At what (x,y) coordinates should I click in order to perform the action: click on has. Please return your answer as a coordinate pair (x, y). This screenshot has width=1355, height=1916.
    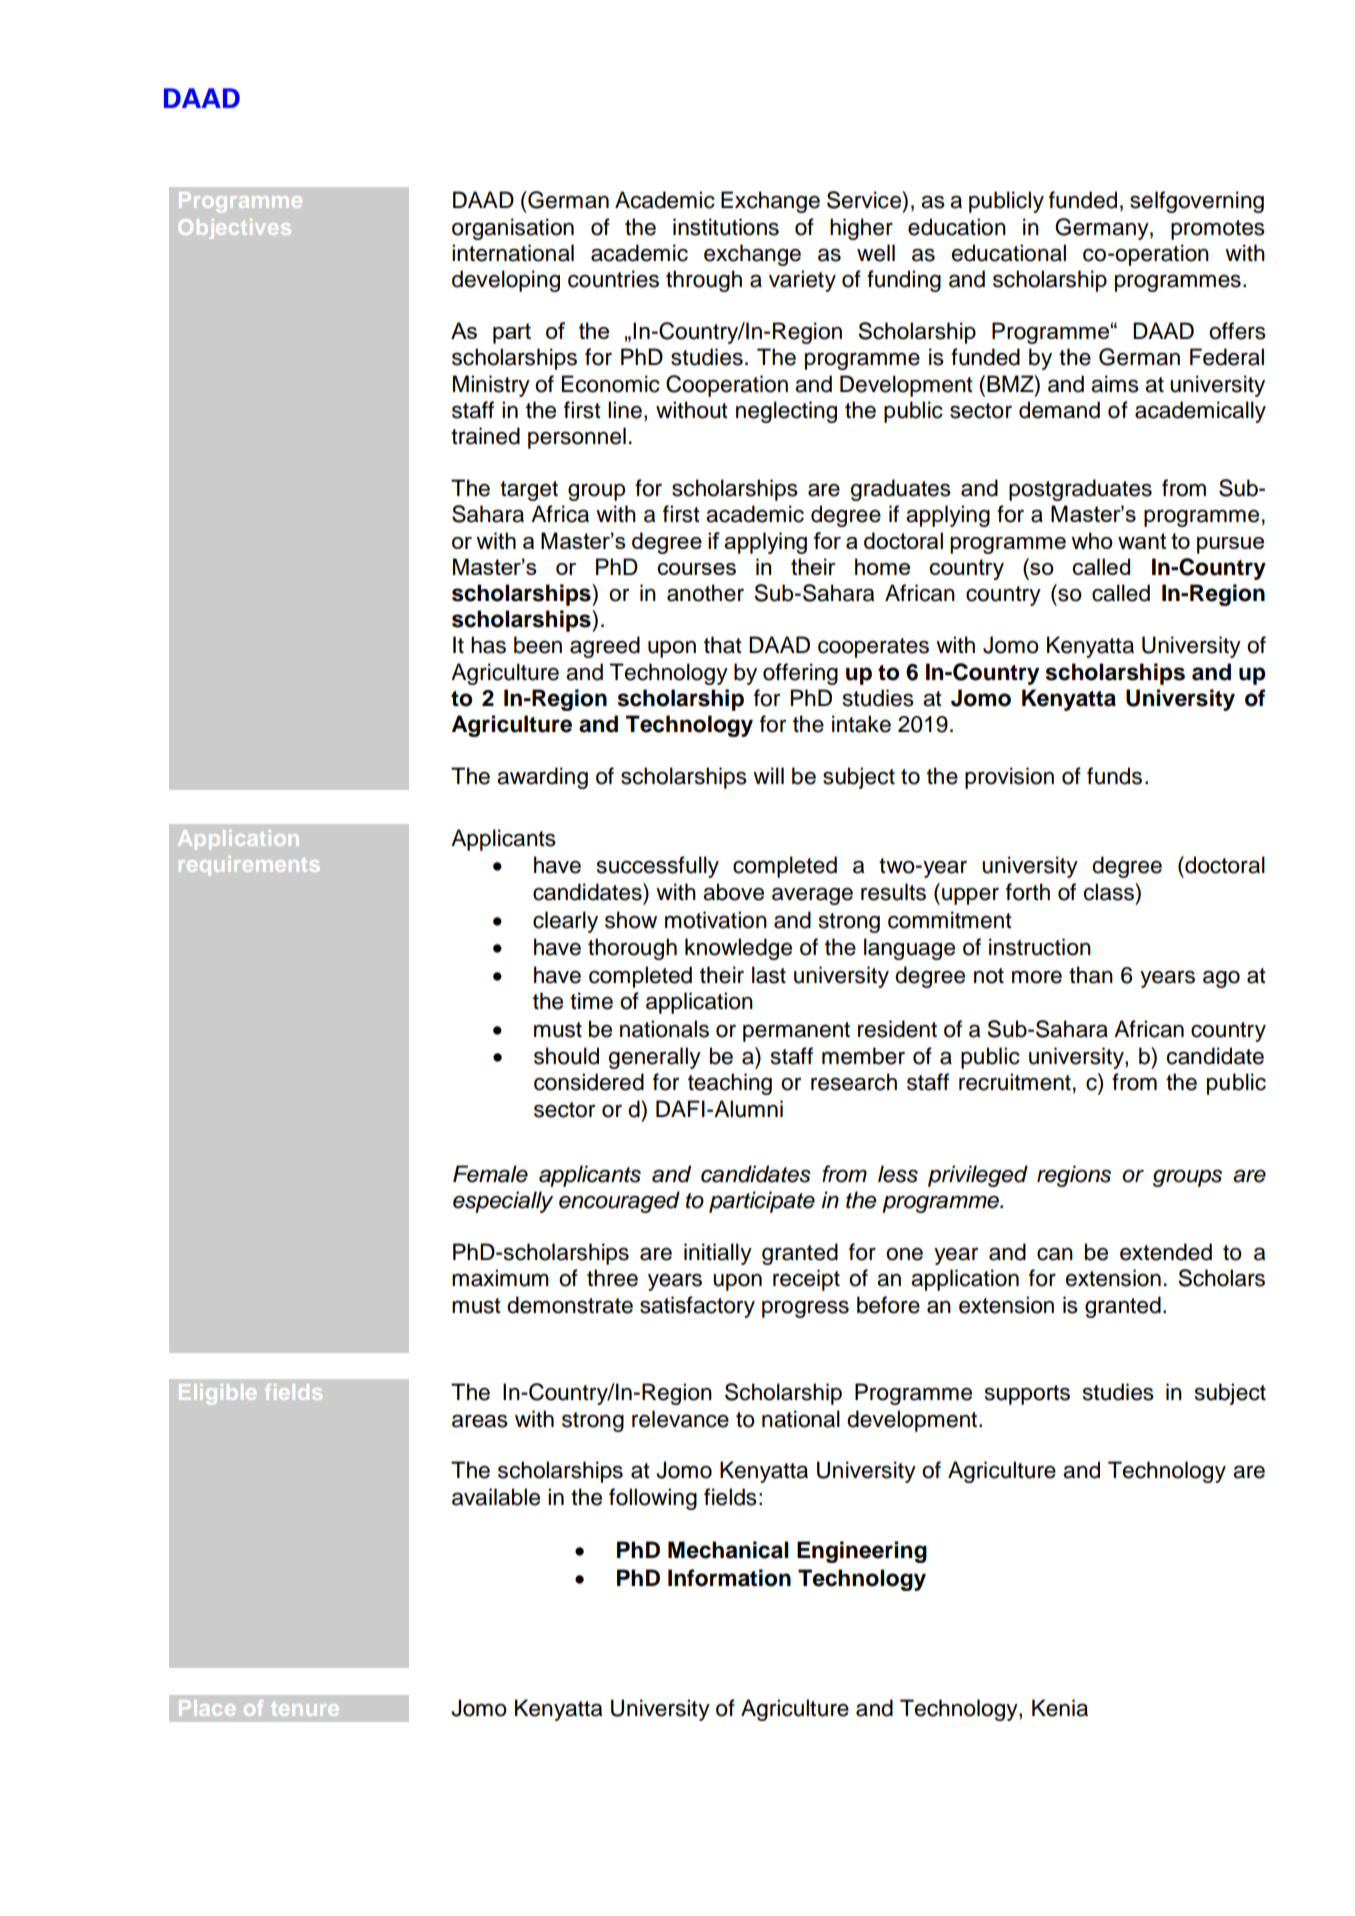
    Looking at the image, I should click on (488, 645).
